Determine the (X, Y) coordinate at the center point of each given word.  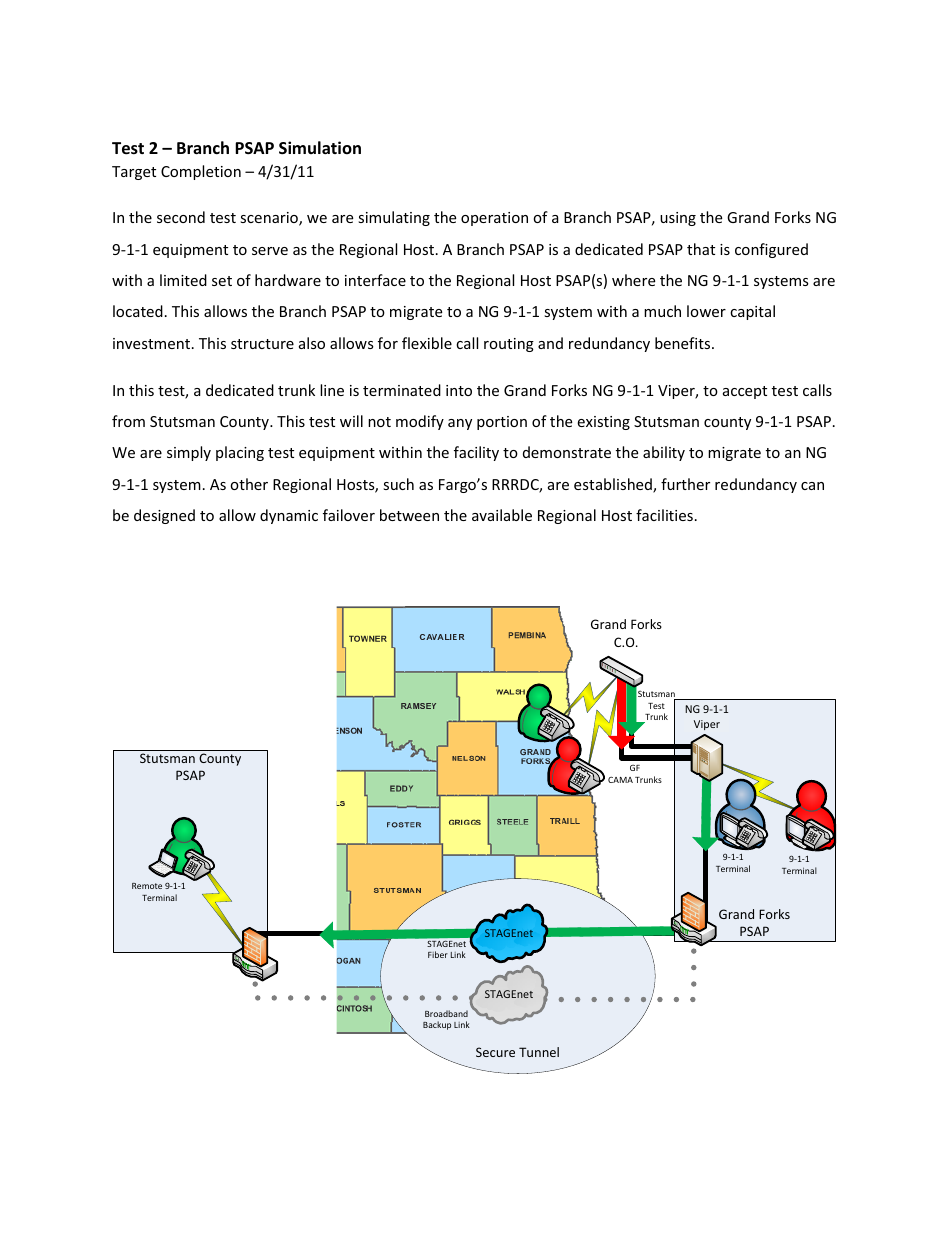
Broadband (446, 1013)
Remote (147, 886)
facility (476, 453)
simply (189, 453)
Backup (437, 1025)
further (685, 484)
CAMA (620, 780)
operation (494, 219)
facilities (664, 515)
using (678, 219)
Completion (201, 172)
